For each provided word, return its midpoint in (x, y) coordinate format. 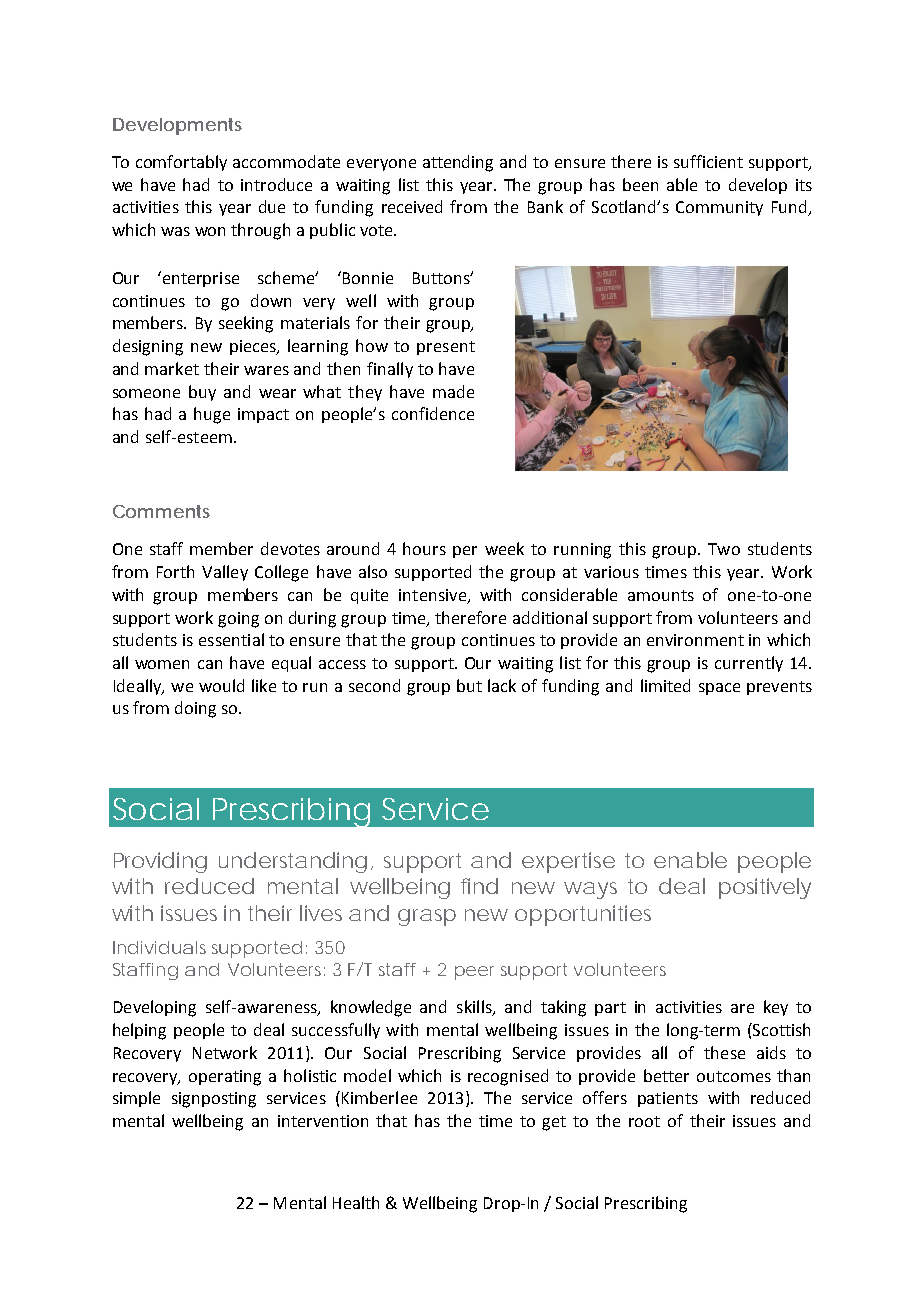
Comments (161, 511)
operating (225, 1078)
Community (719, 208)
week (504, 548)
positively (765, 888)
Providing (160, 862)
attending (458, 163)
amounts (661, 595)
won (210, 231)
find (479, 886)
